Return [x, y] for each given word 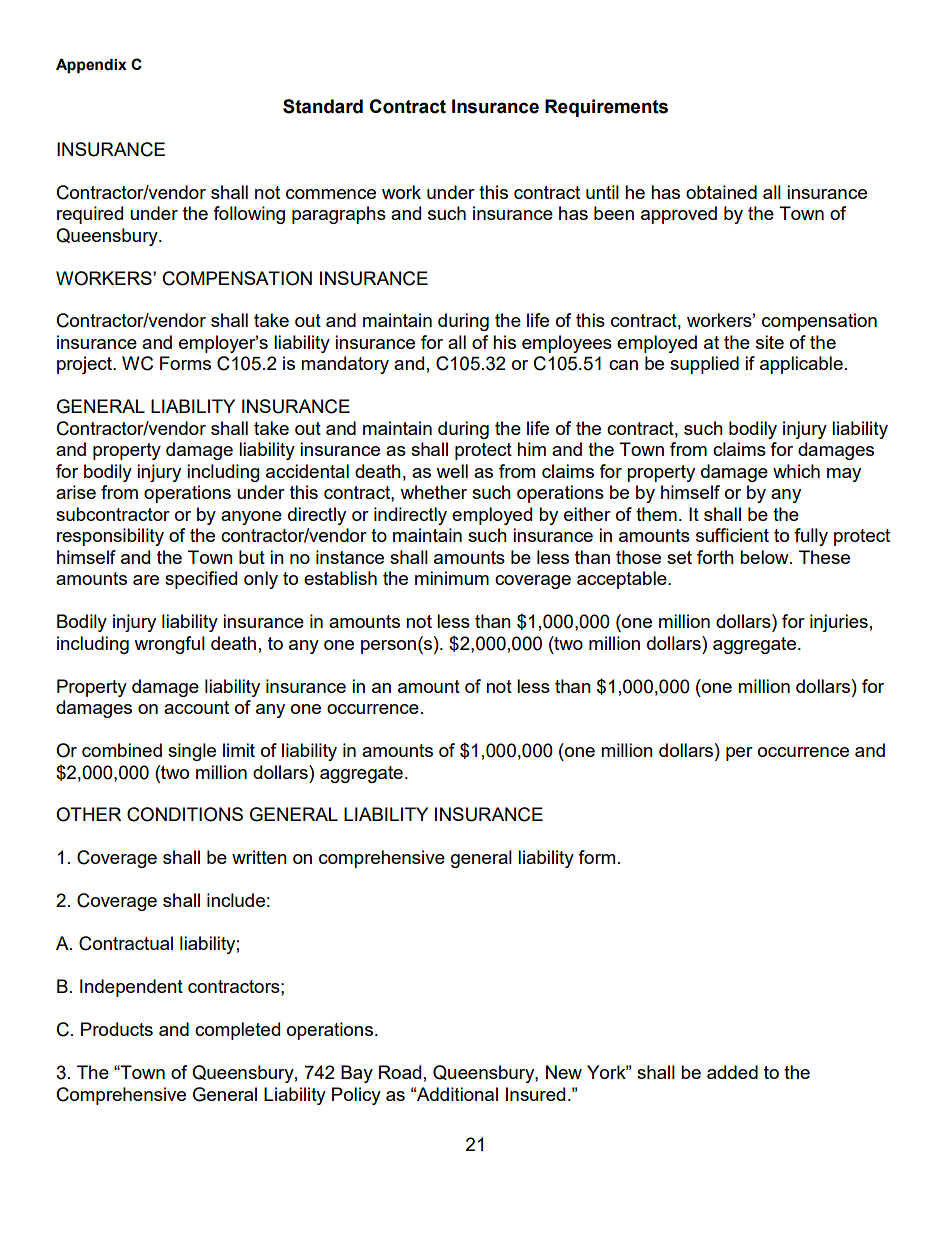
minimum [452, 578]
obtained [721, 192]
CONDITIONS [185, 814]
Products [117, 1029]
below [765, 557]
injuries [839, 623]
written [259, 857]
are [146, 580]
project [85, 365]
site [770, 342]
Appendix [91, 66]
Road [400, 1072]
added [732, 1072]
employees [567, 344]
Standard [323, 106]
